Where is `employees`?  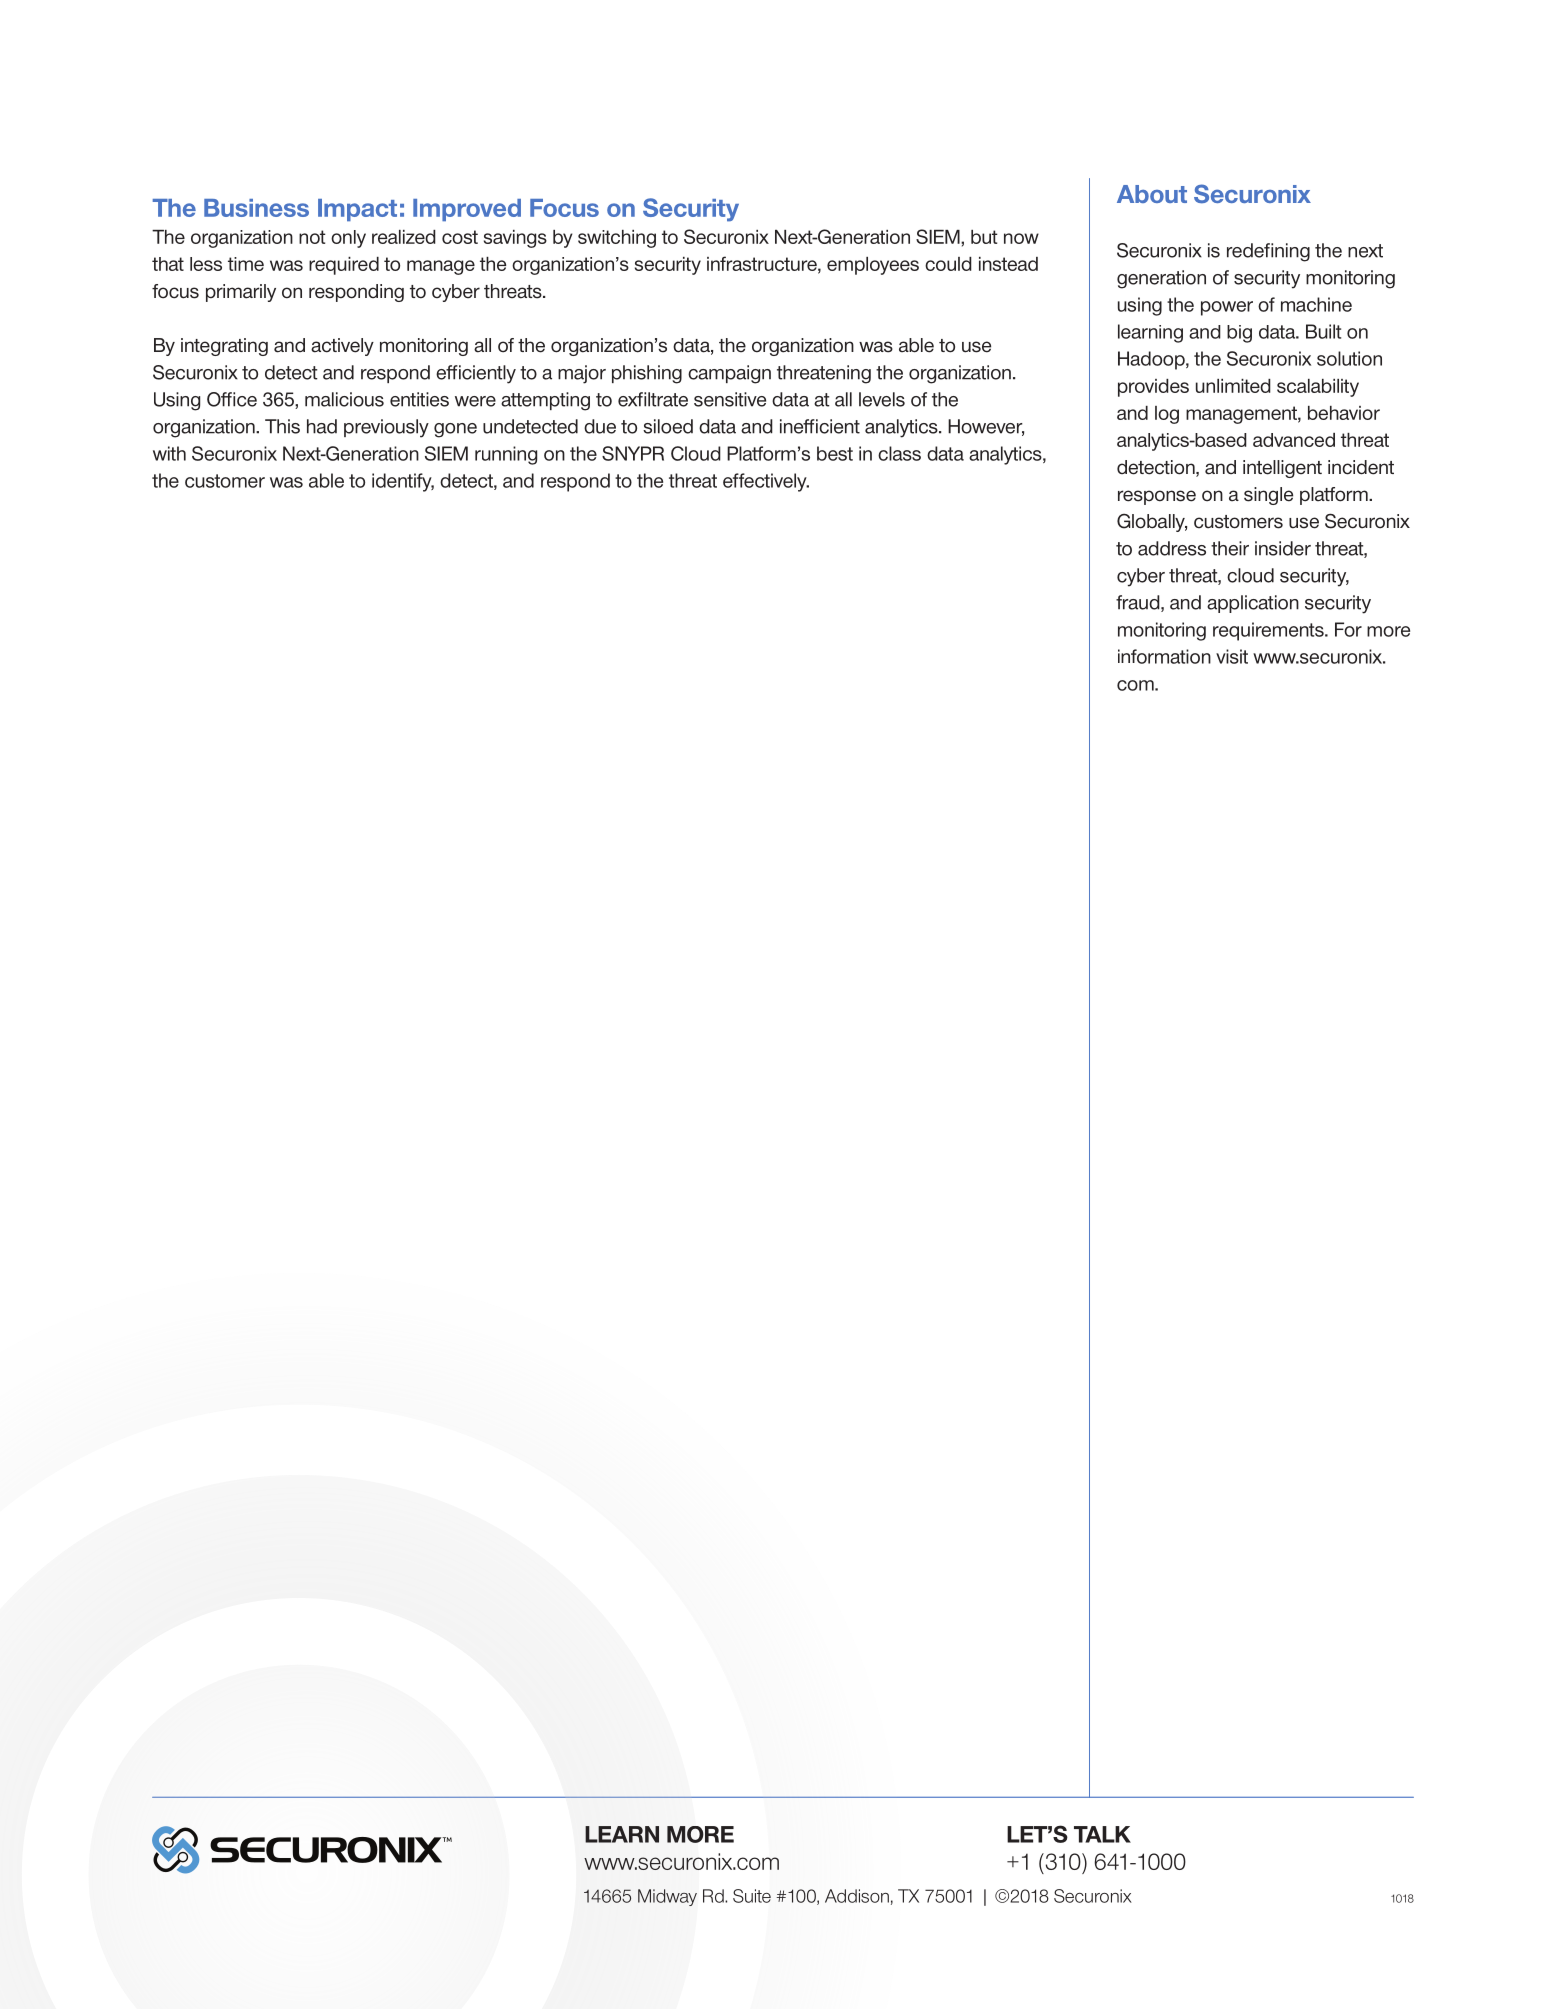 employees is located at coordinates (873, 266).
